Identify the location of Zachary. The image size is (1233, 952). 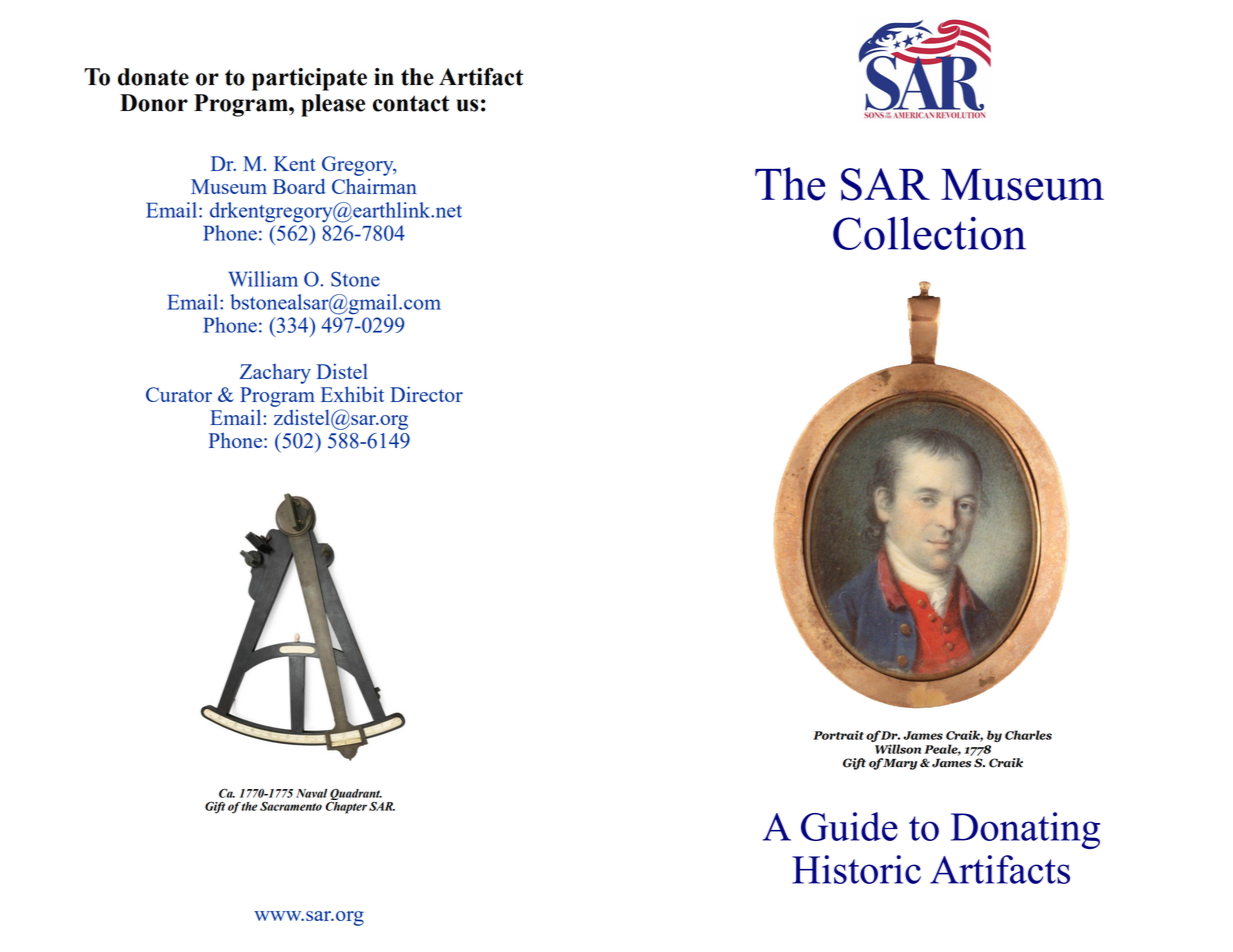
(275, 374).
